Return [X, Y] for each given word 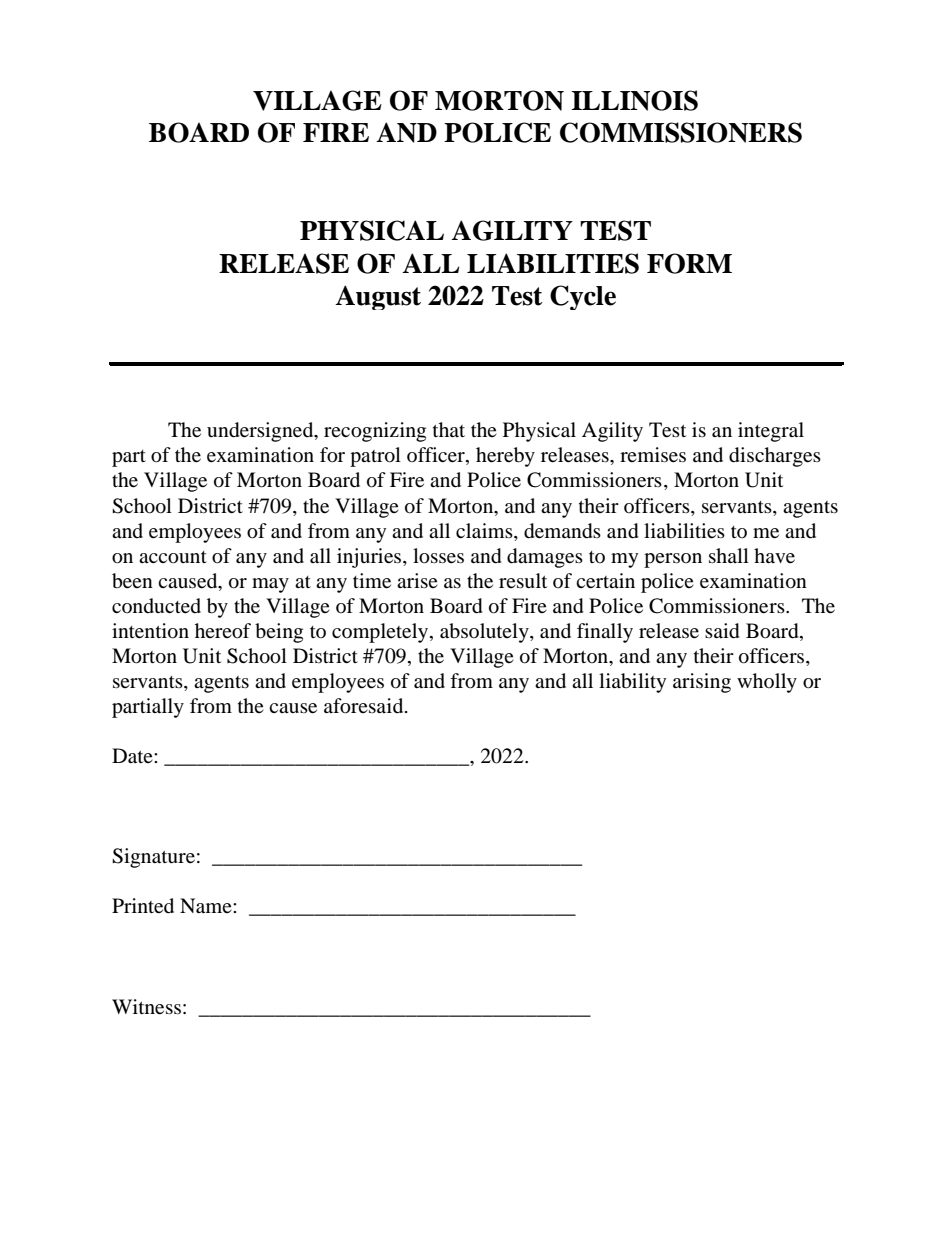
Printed [143, 906]
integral [771, 432]
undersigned [261, 432]
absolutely [485, 633]
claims [485, 530]
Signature [153, 858]
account [173, 557]
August [378, 297]
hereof [223, 631]
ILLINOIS [634, 100]
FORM [689, 263]
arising [702, 683]
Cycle [583, 297]
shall [729, 555]
